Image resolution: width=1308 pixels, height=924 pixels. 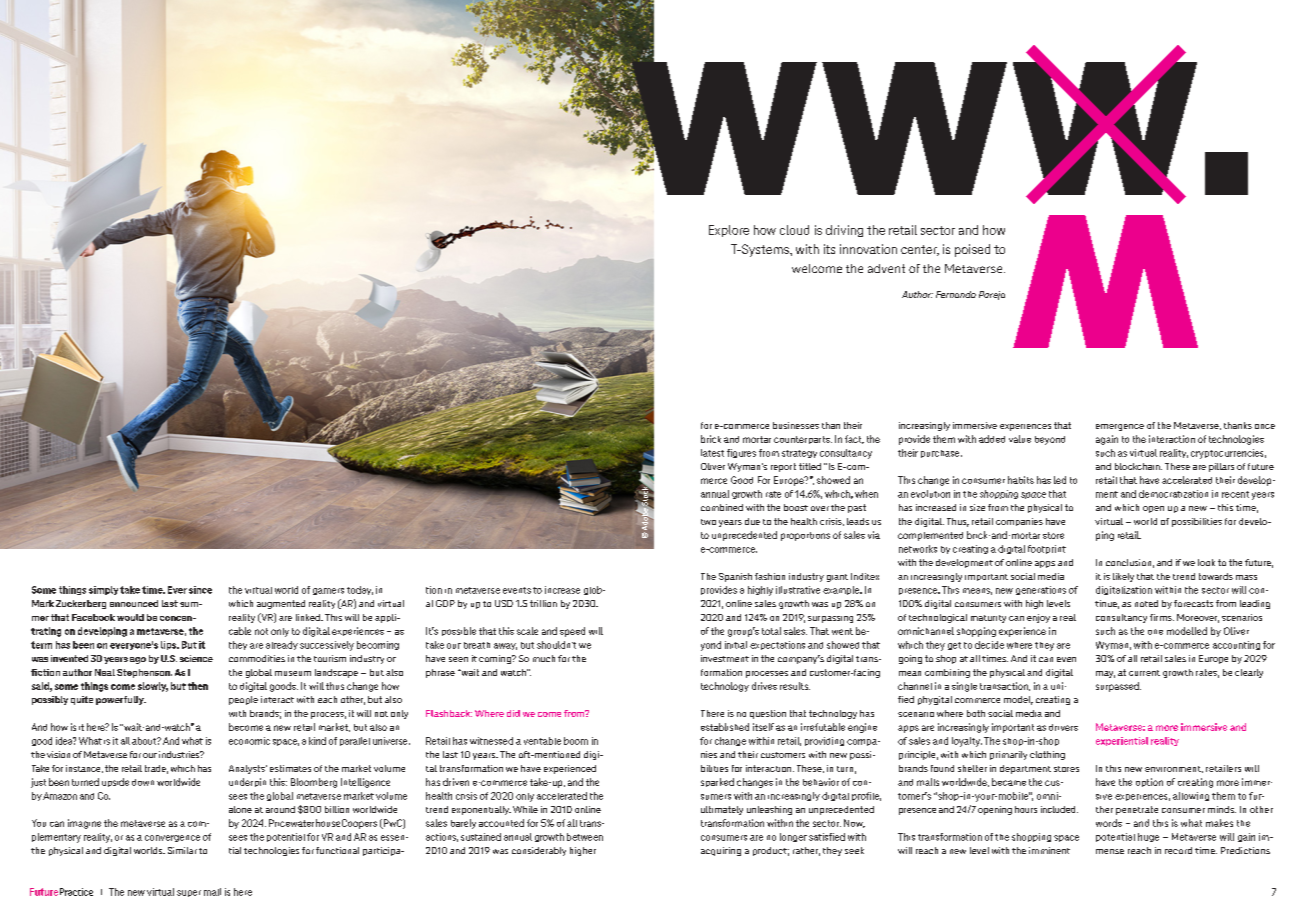 I want to click on Explore, so click(x=729, y=231).
